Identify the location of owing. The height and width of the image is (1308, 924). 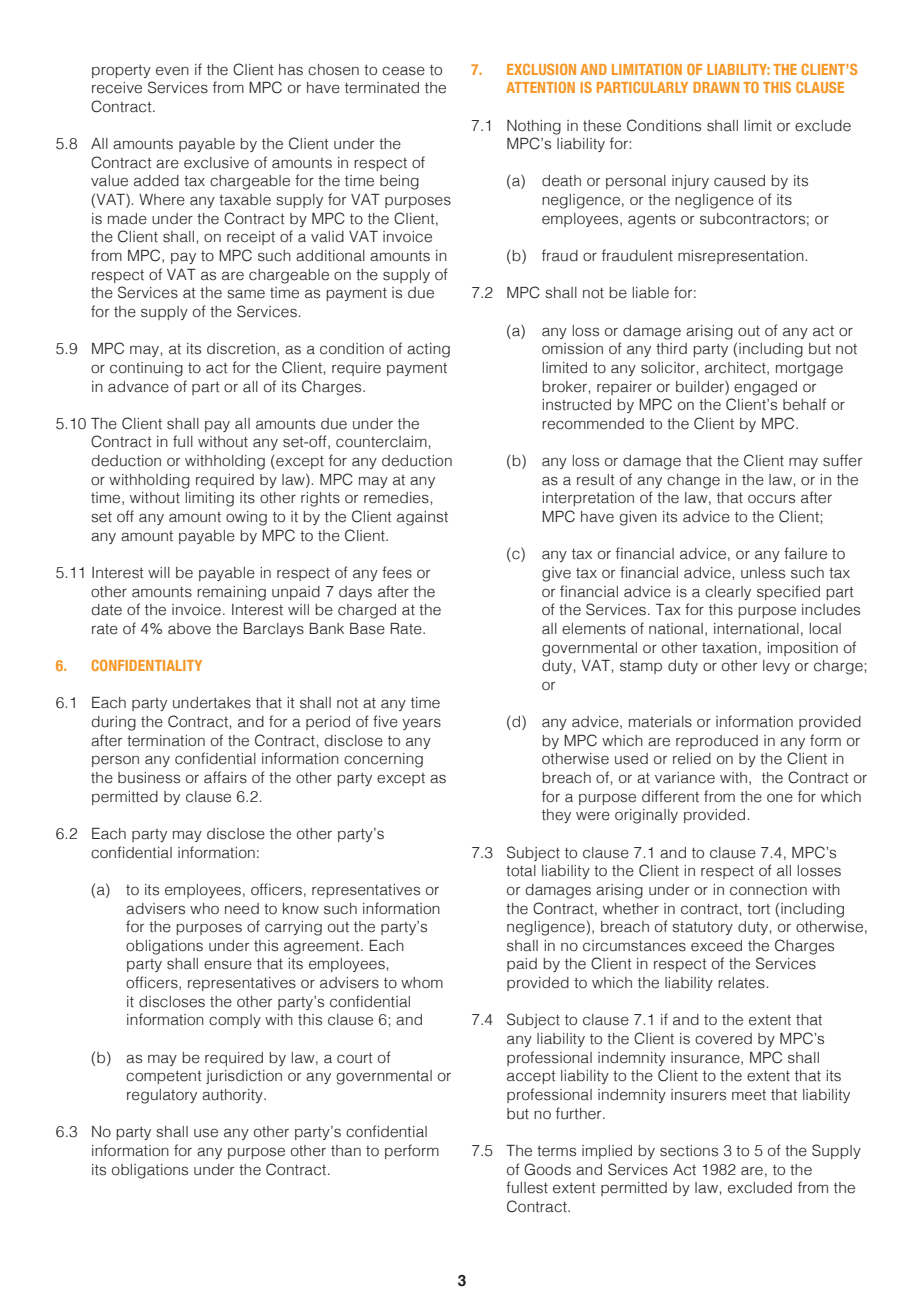
(246, 518).
